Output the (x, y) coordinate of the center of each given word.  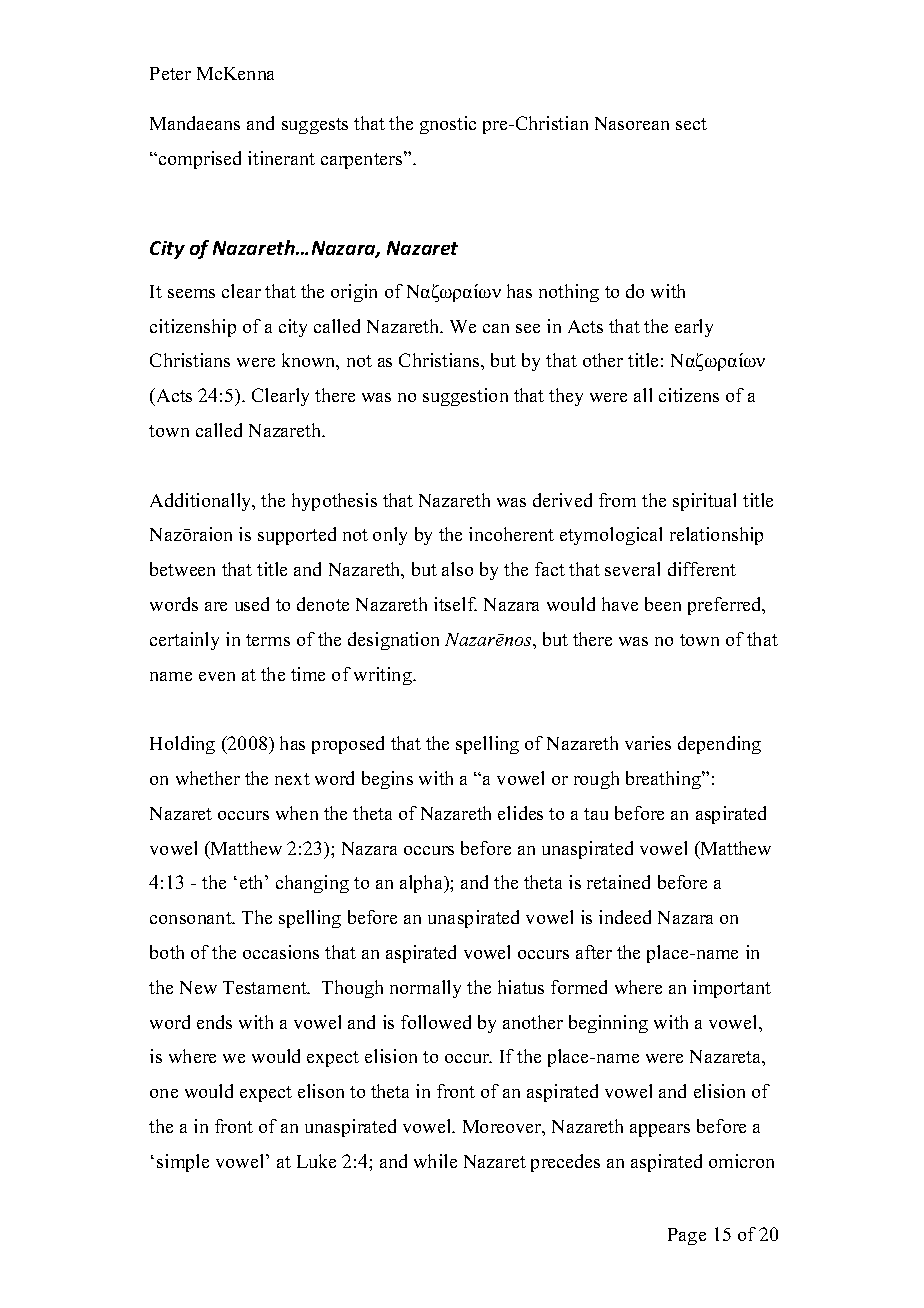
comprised (200, 160)
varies (648, 743)
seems (191, 293)
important (732, 989)
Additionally (202, 502)
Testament (266, 987)
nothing (569, 293)
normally (425, 989)
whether (208, 778)
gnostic (448, 125)
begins (387, 780)
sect (691, 124)
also (457, 569)
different (702, 569)
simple (183, 1163)
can (496, 328)
